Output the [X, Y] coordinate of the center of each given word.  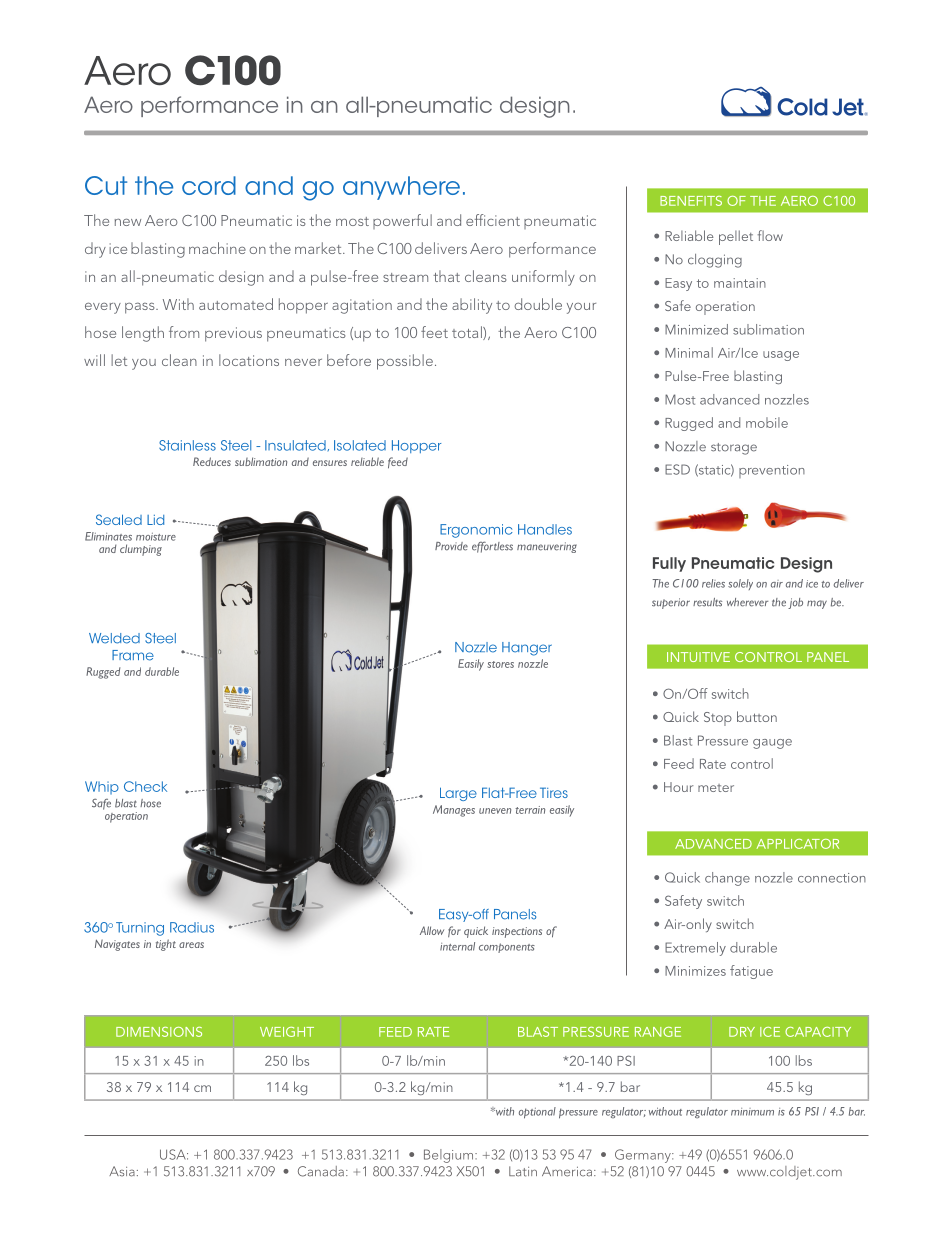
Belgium [448, 1156]
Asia [122, 1171]
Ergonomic [476, 531]
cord [209, 185]
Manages [454, 811]
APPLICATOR [798, 844]
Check [145, 786]
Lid [155, 520]
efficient [493, 220]
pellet [736, 237]
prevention [772, 471]
